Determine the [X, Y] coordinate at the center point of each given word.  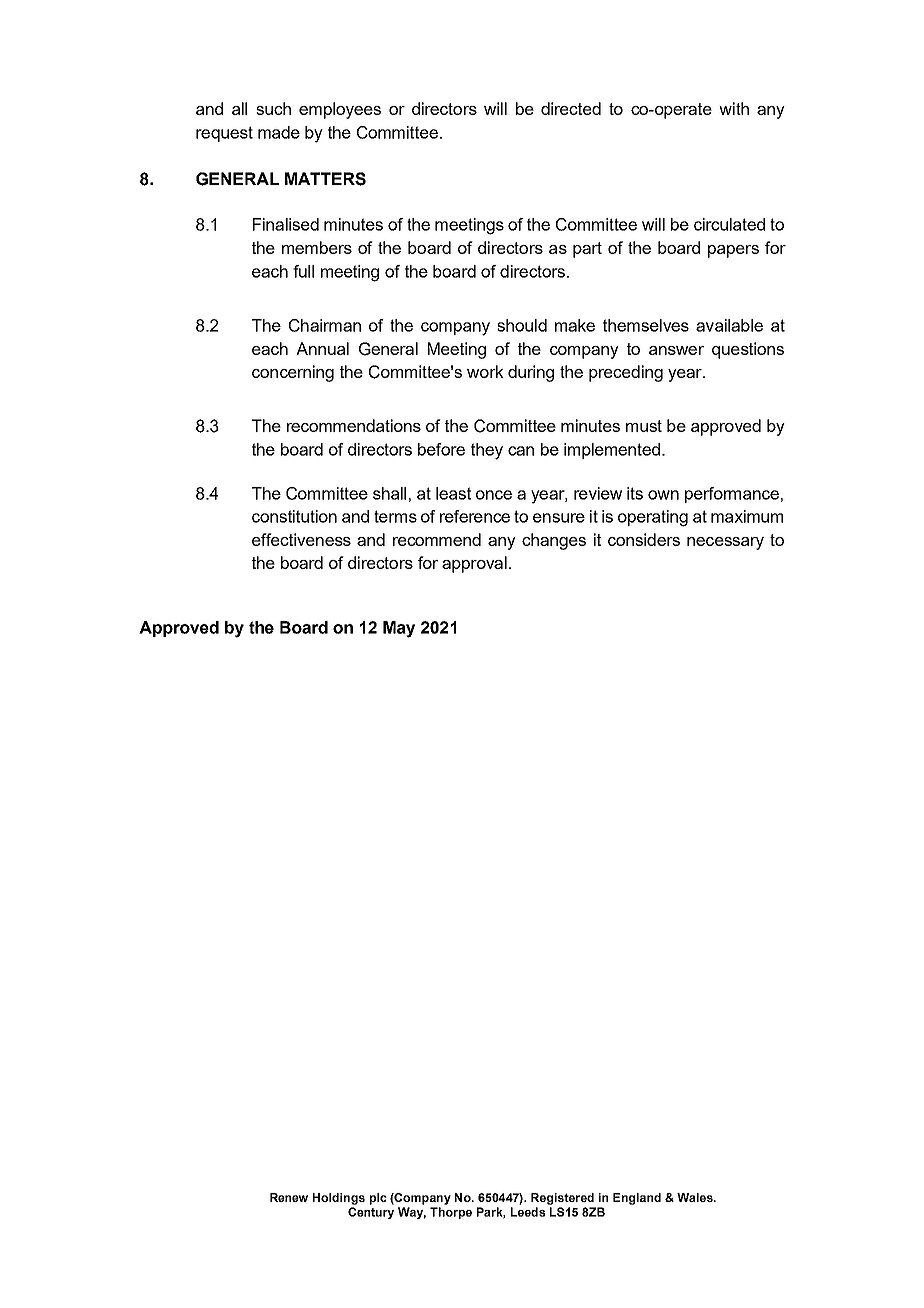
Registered [562, 1199]
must [644, 426]
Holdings [339, 1199]
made [279, 132]
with [734, 108]
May [399, 629]
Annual [322, 348]
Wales [696, 1197]
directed [571, 108]
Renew [289, 1197]
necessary [725, 543]
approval [474, 564]
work [485, 371]
